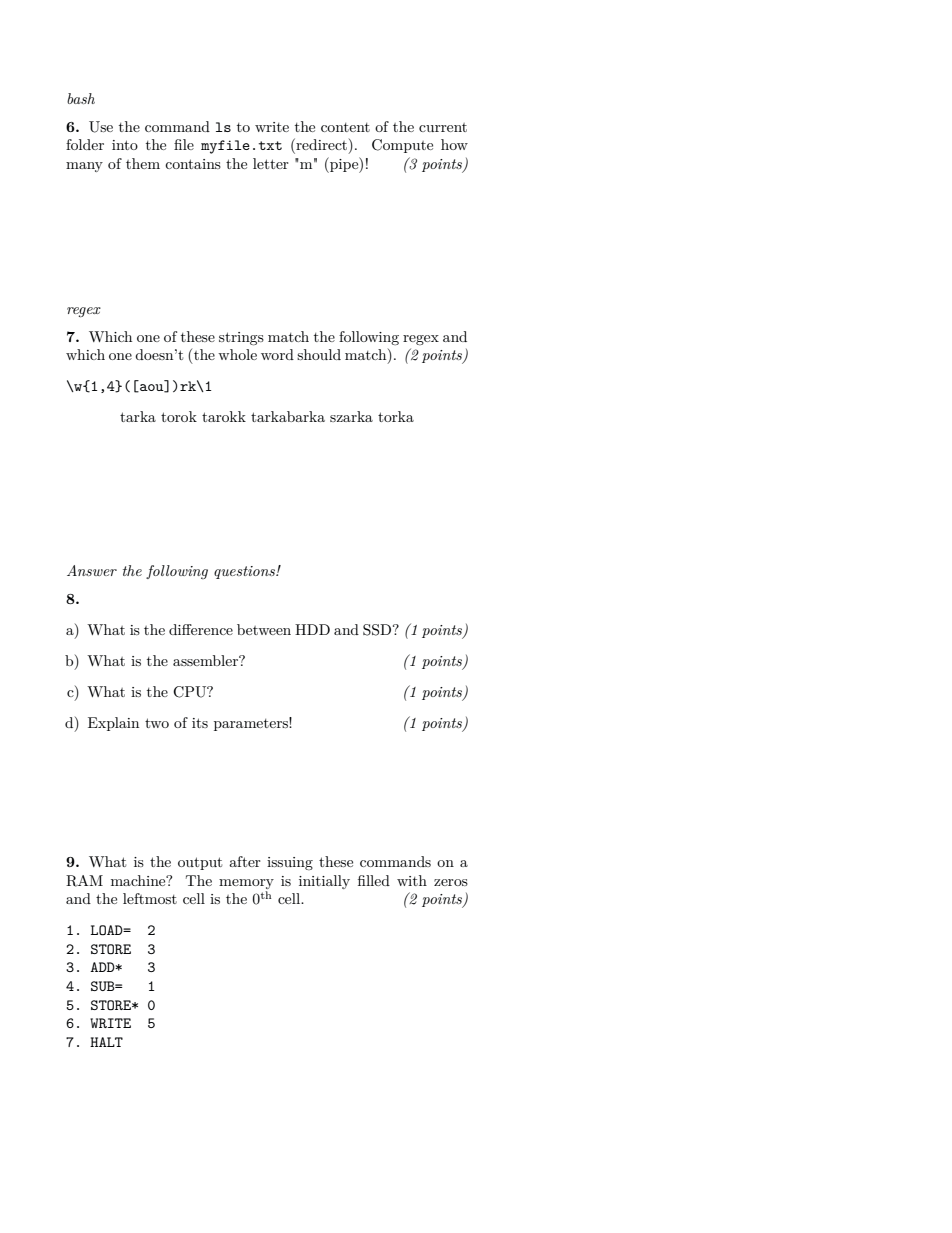  I want to click on Answer, so click(92, 570).
